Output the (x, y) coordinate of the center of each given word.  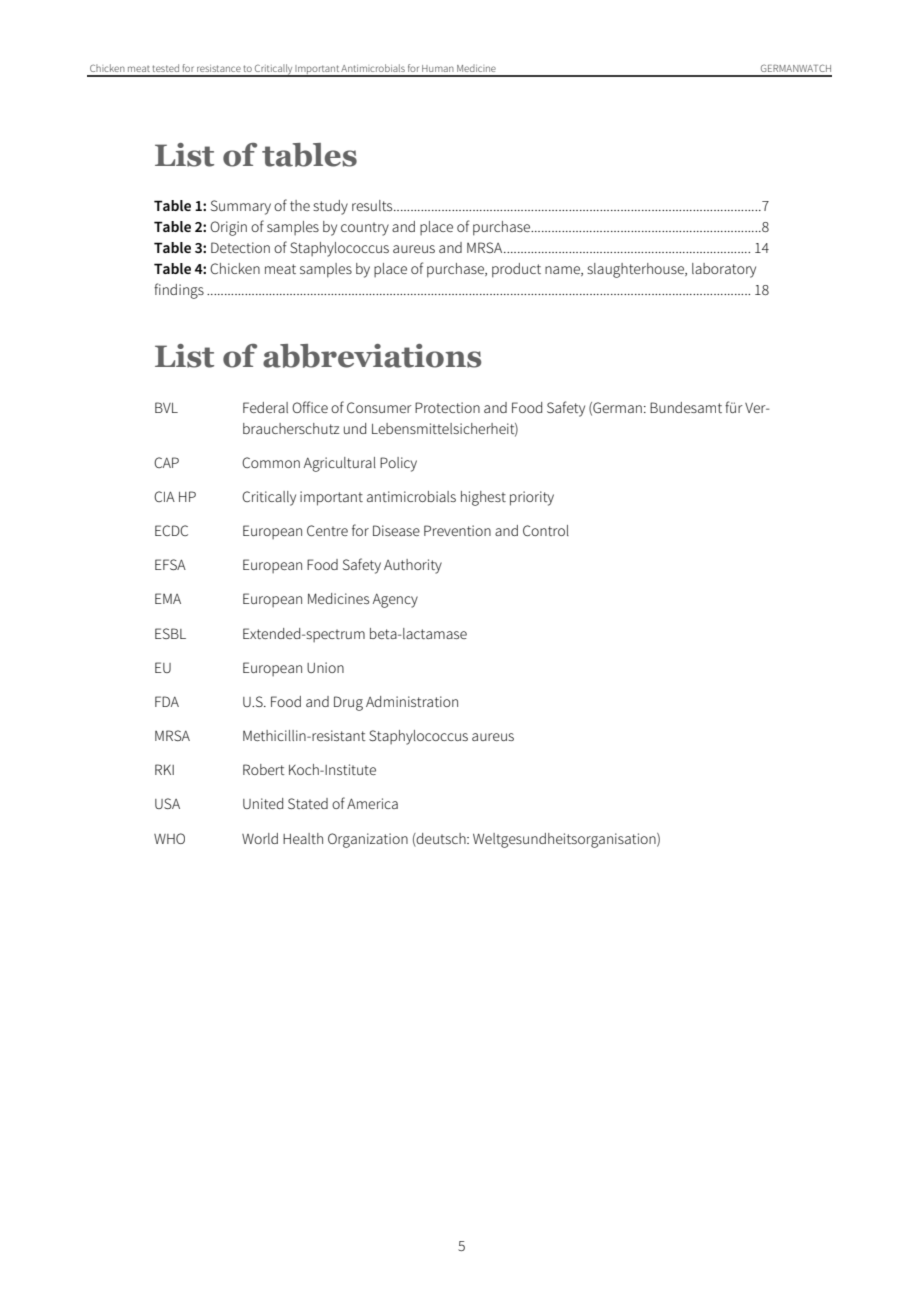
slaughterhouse (636, 270)
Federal (265, 407)
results (373, 205)
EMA (168, 598)
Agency (395, 601)
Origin (228, 228)
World (260, 838)
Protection (447, 407)
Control (546, 530)
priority (532, 498)
